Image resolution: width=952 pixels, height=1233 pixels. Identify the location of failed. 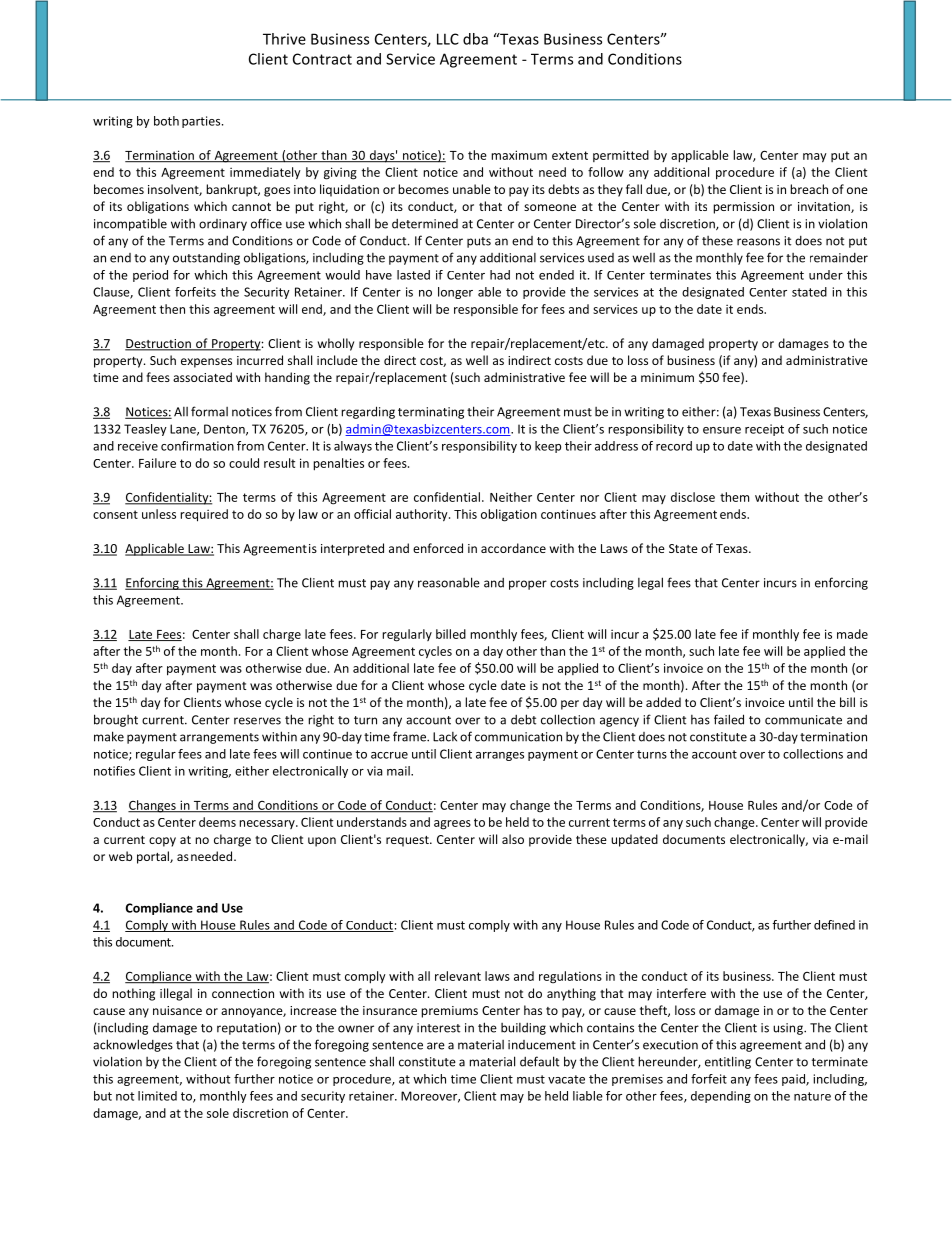
(729, 719).
